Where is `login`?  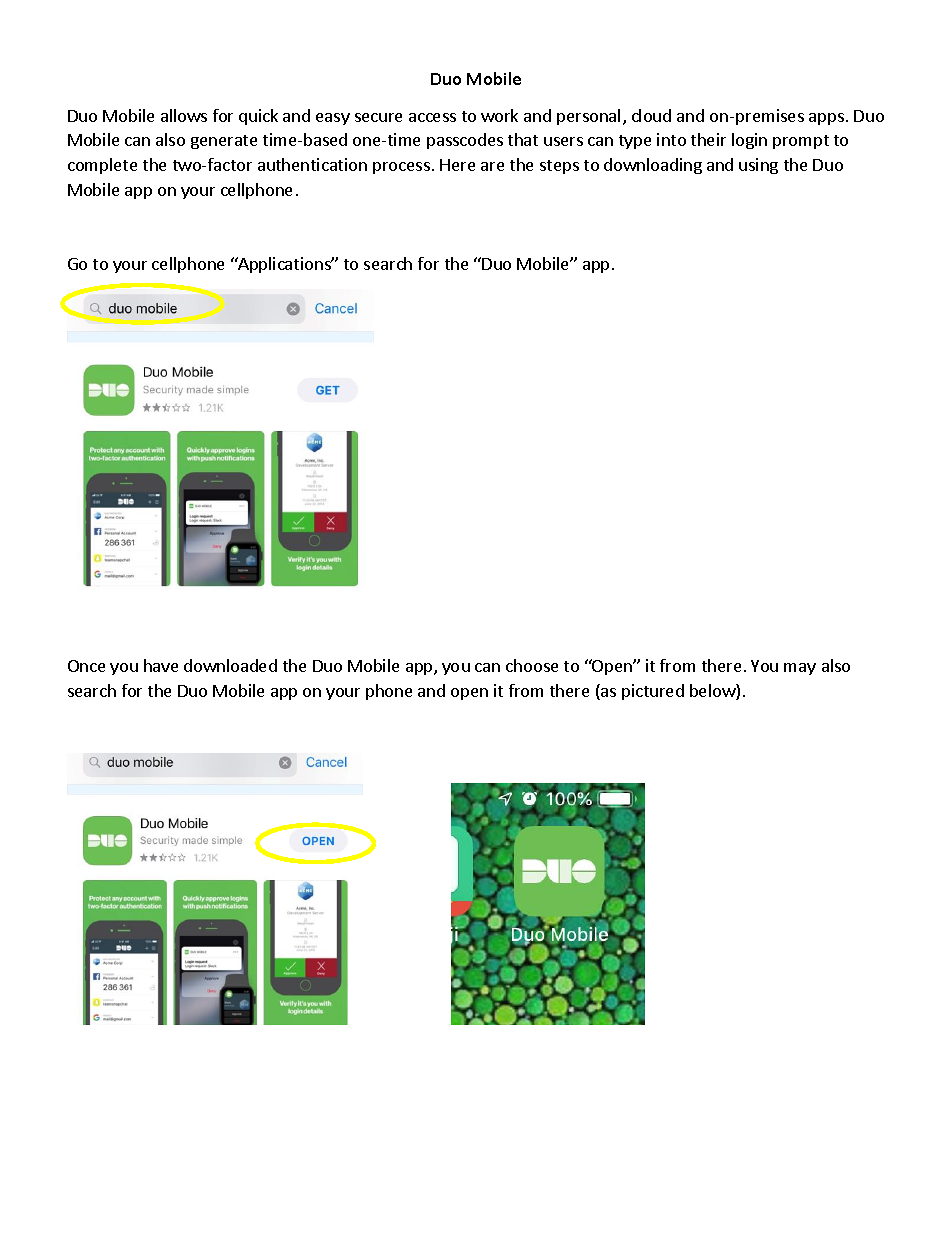
login is located at coordinates (749, 141).
